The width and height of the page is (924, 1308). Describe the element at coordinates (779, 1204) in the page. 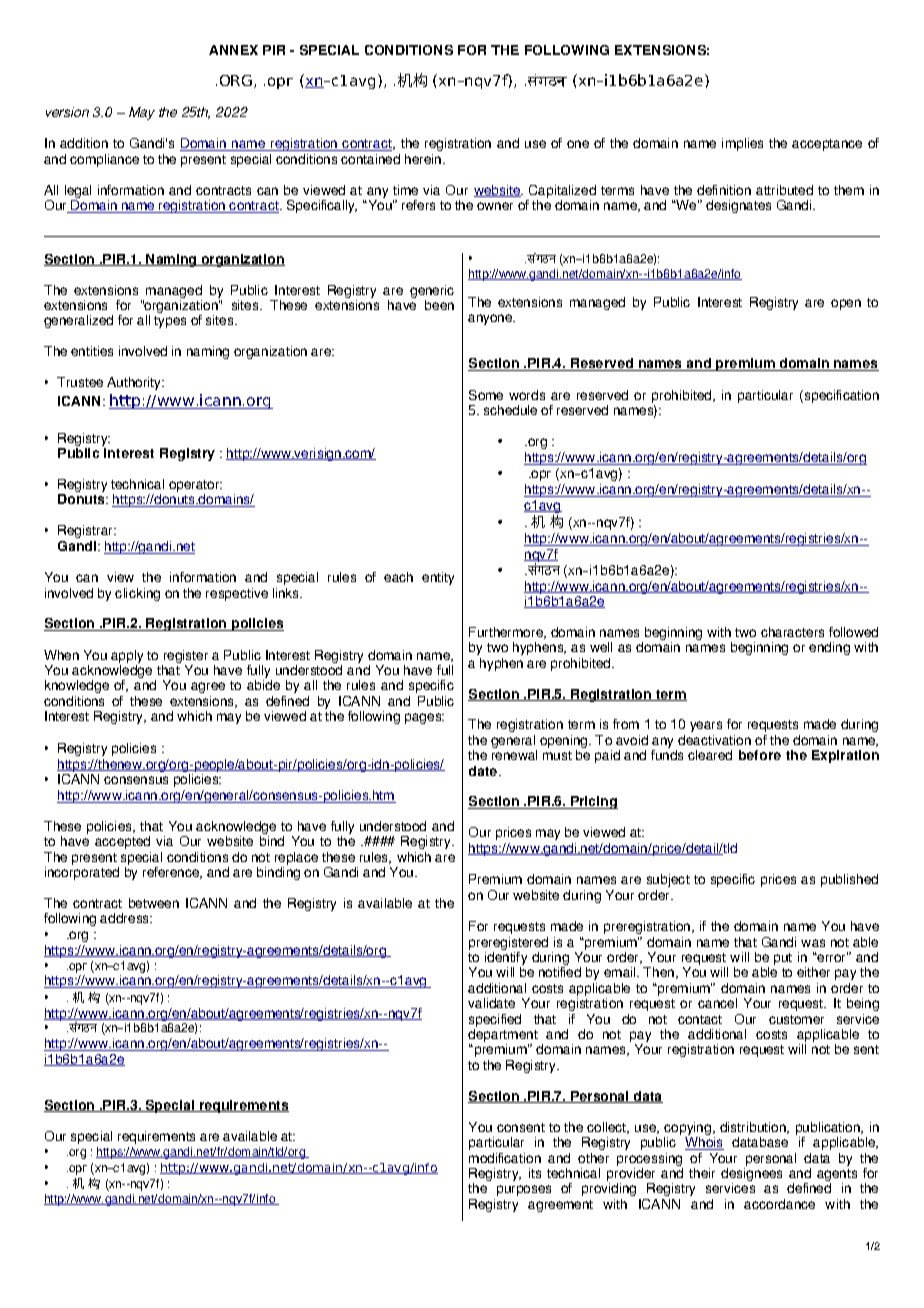

I see `accordance` at that location.
